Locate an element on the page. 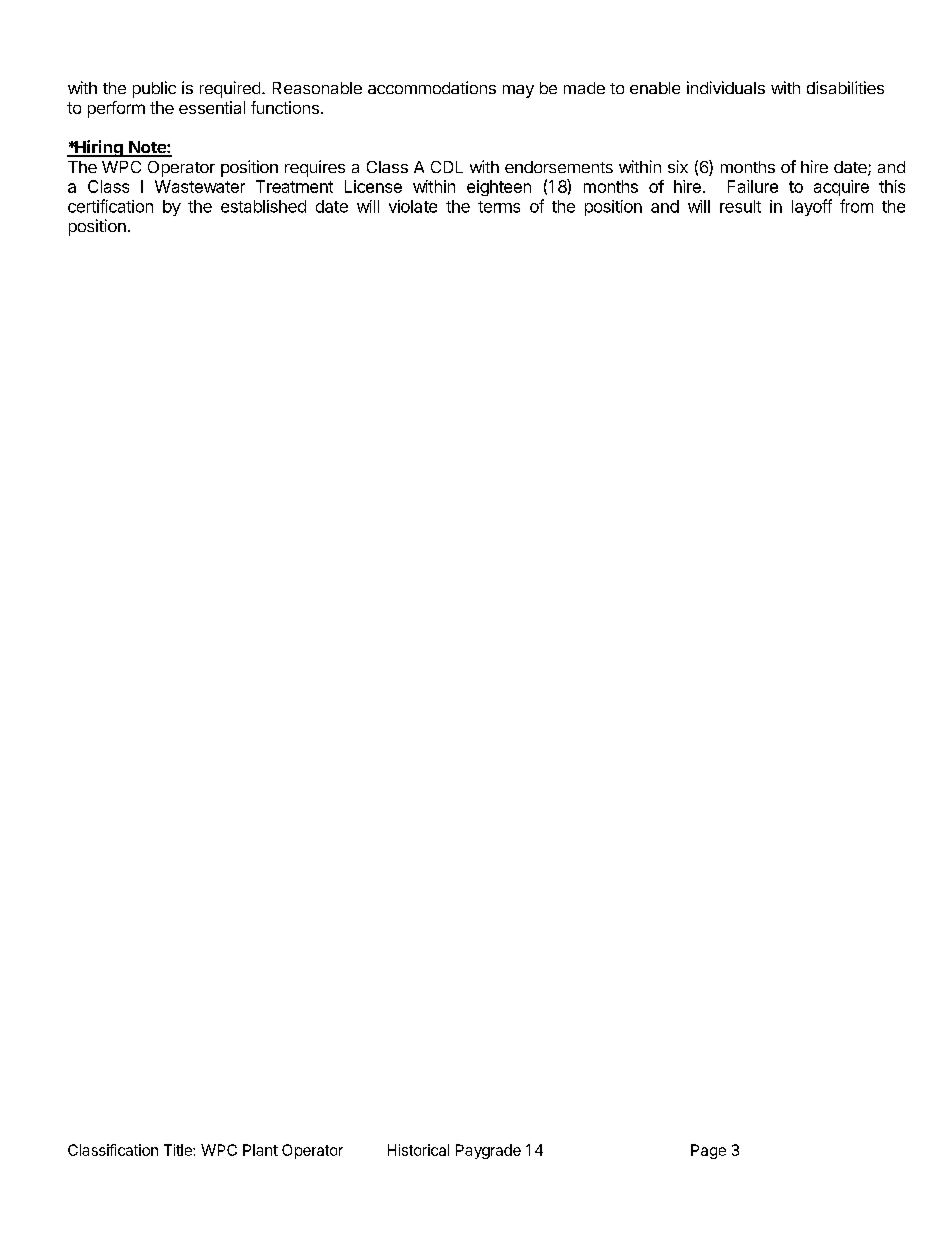 This image has height=1233, width=952. layoff is located at coordinates (812, 207).
